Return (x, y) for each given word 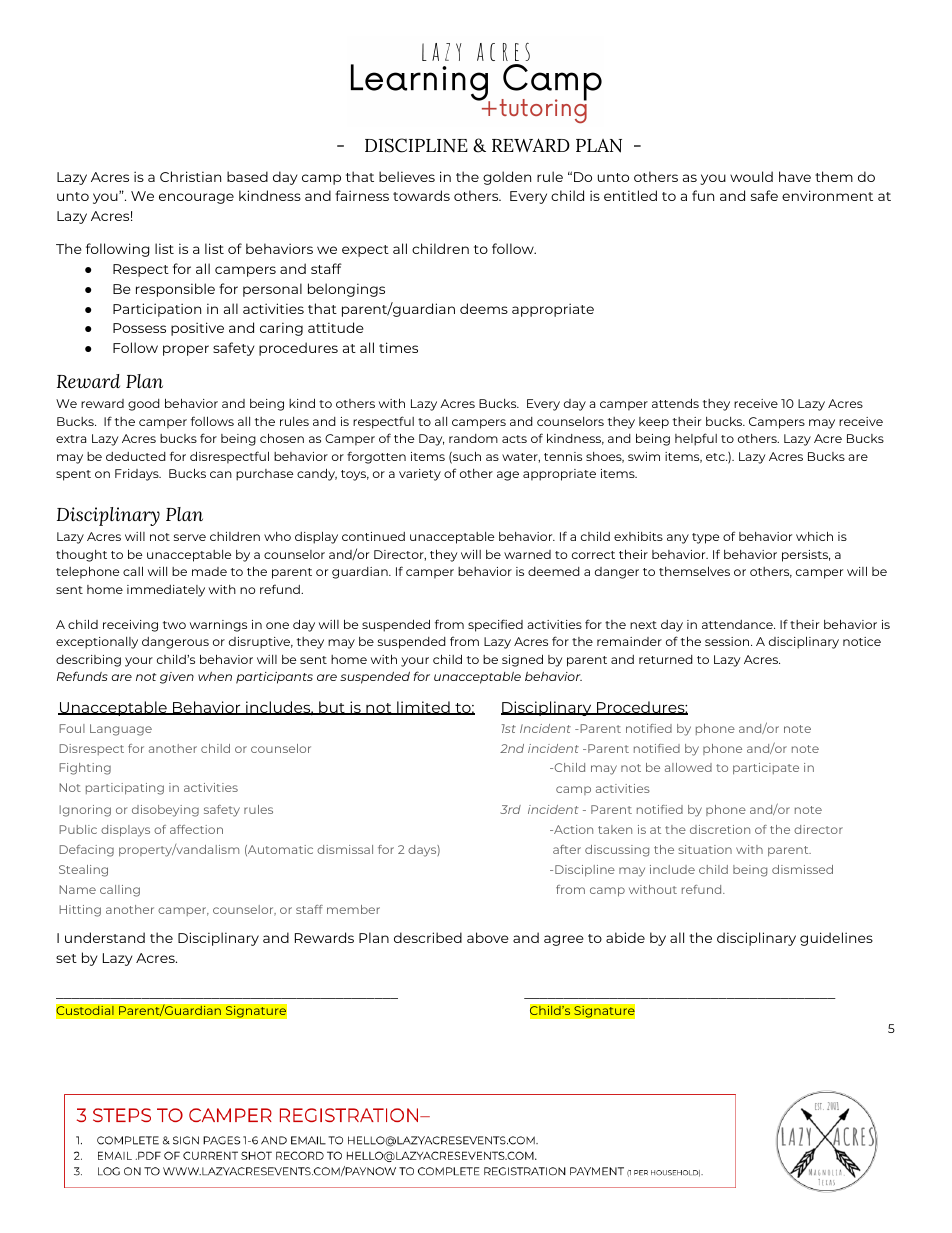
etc (716, 457)
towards (421, 195)
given (177, 678)
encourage (196, 198)
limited (423, 708)
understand (105, 937)
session (728, 641)
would (751, 176)
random (473, 438)
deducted (136, 456)
